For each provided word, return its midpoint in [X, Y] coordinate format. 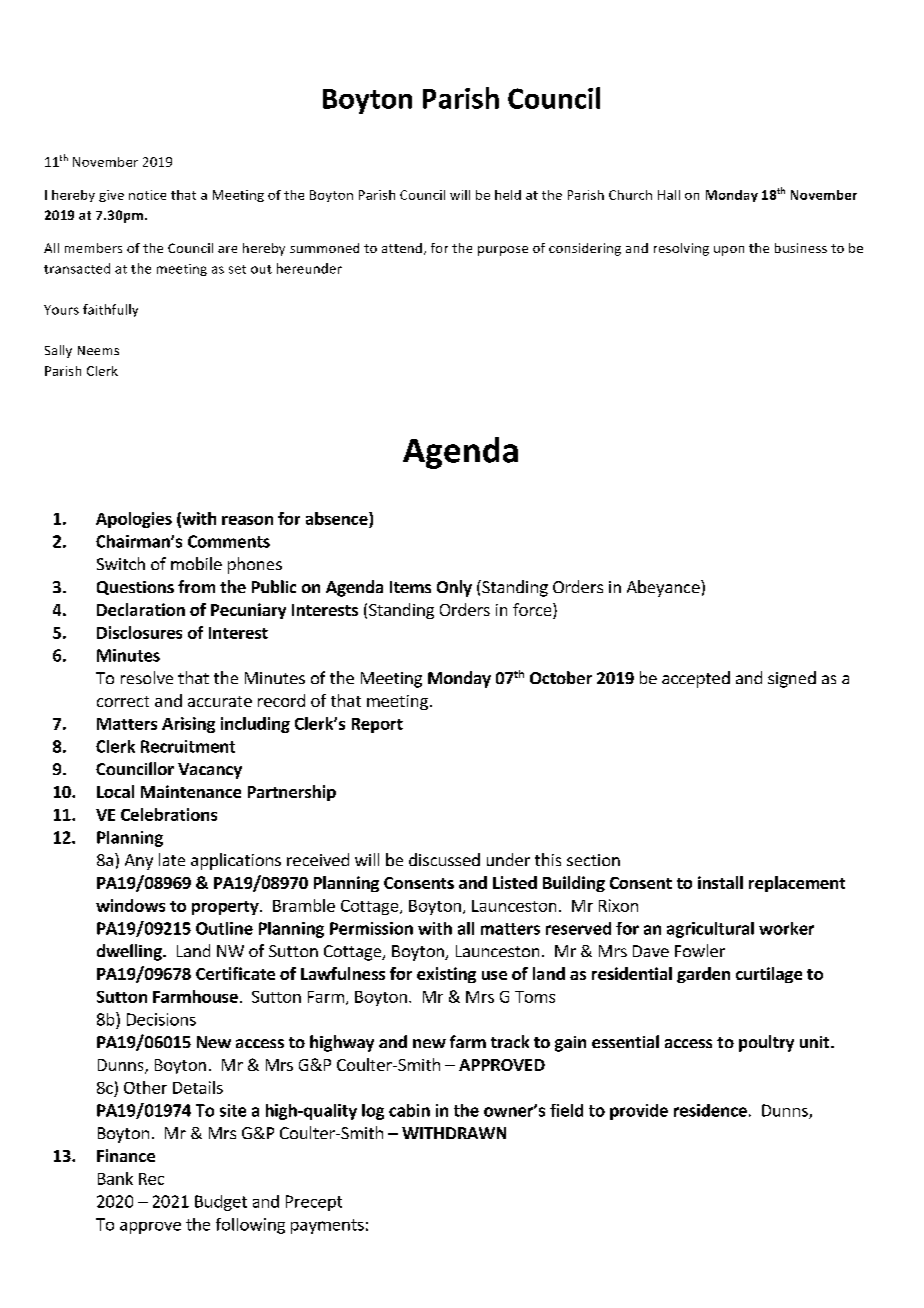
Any [139, 862]
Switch [121, 563]
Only [454, 588]
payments [327, 1226]
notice [147, 195]
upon [729, 251]
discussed [444, 859]
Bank [115, 1178]
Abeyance [664, 588]
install [720, 882]
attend [402, 248]
